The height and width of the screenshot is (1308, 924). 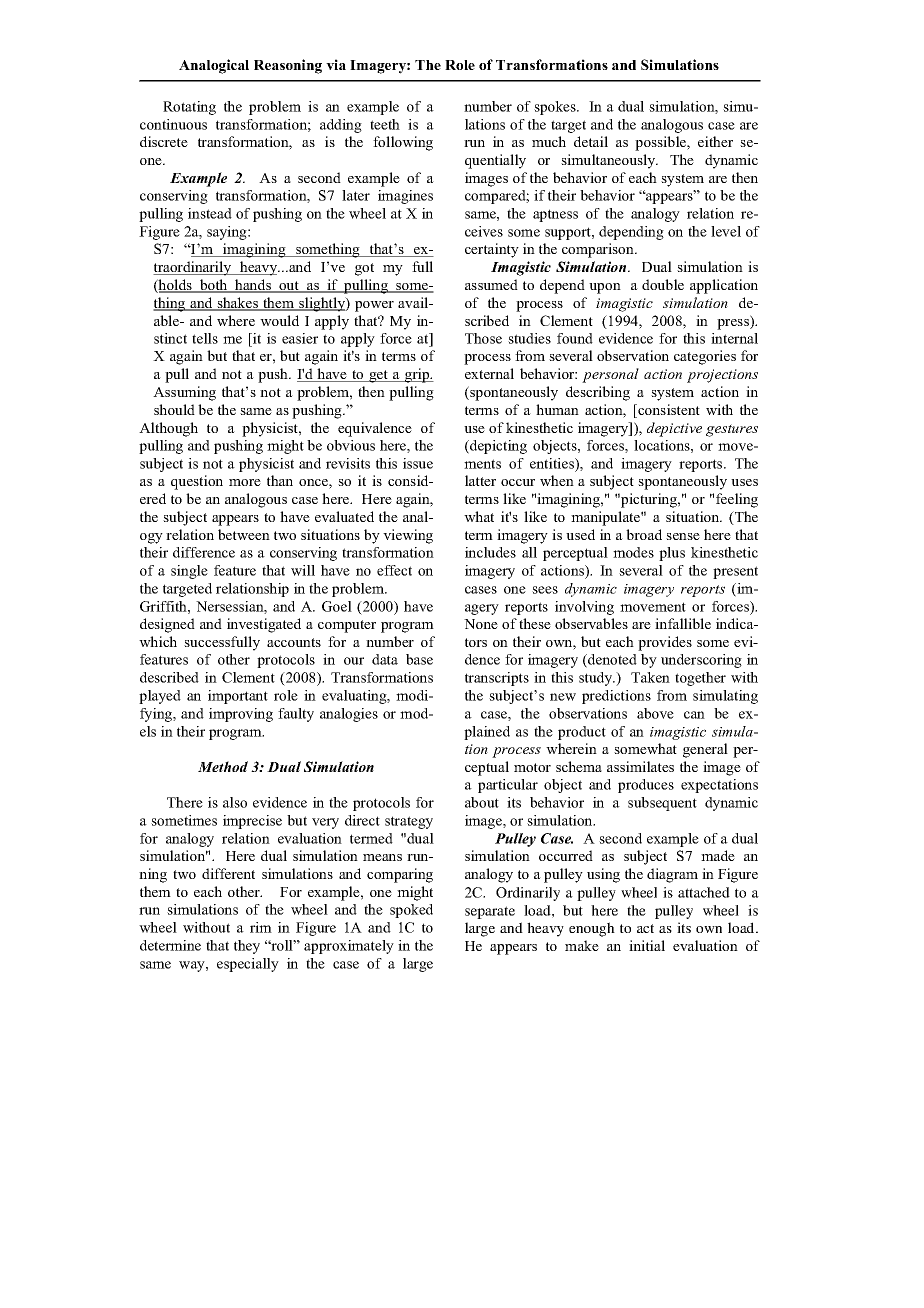 I want to click on initial, so click(x=647, y=945).
